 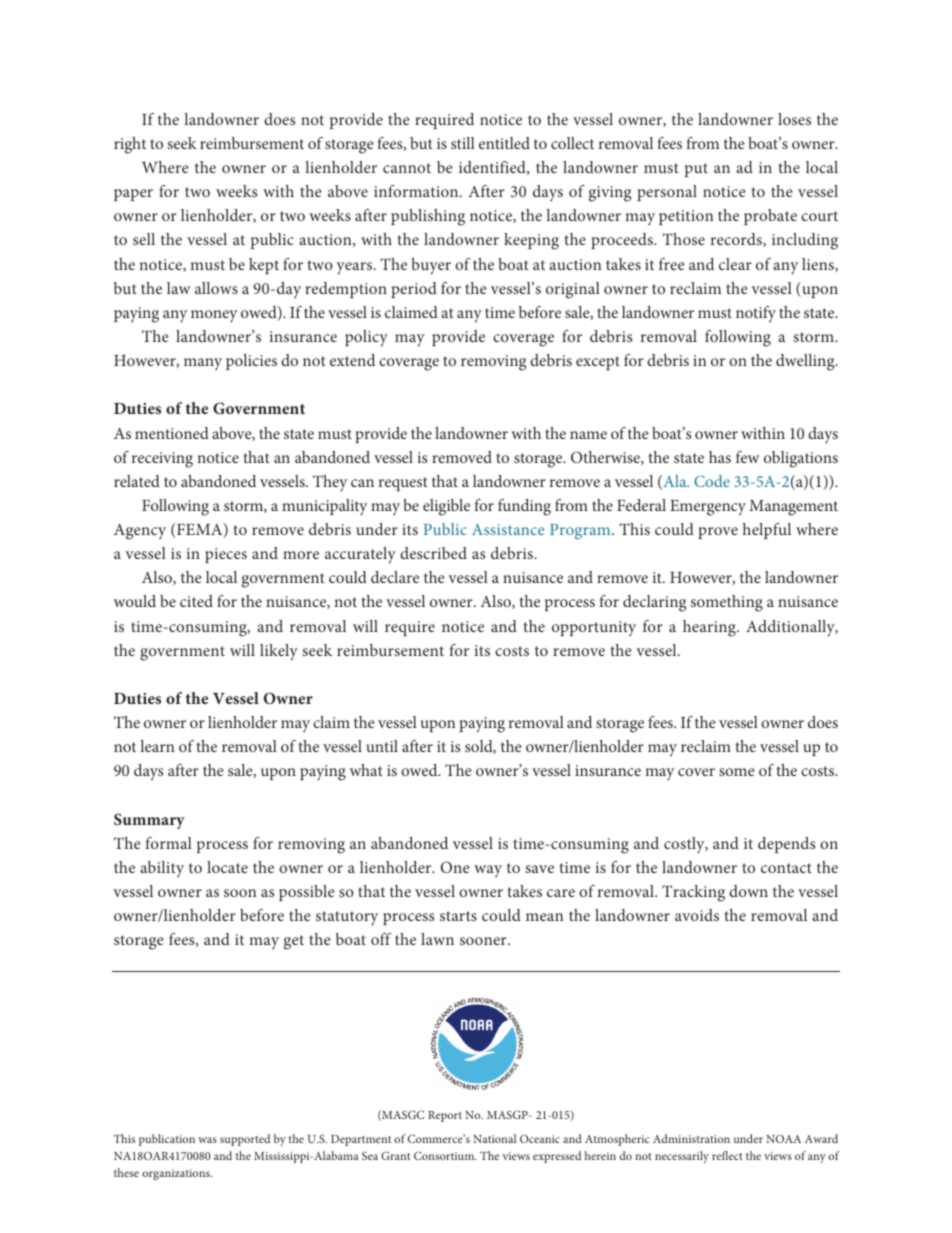 What do you see at coordinates (162, 460) in the document?
I see `receiving` at bounding box center [162, 460].
